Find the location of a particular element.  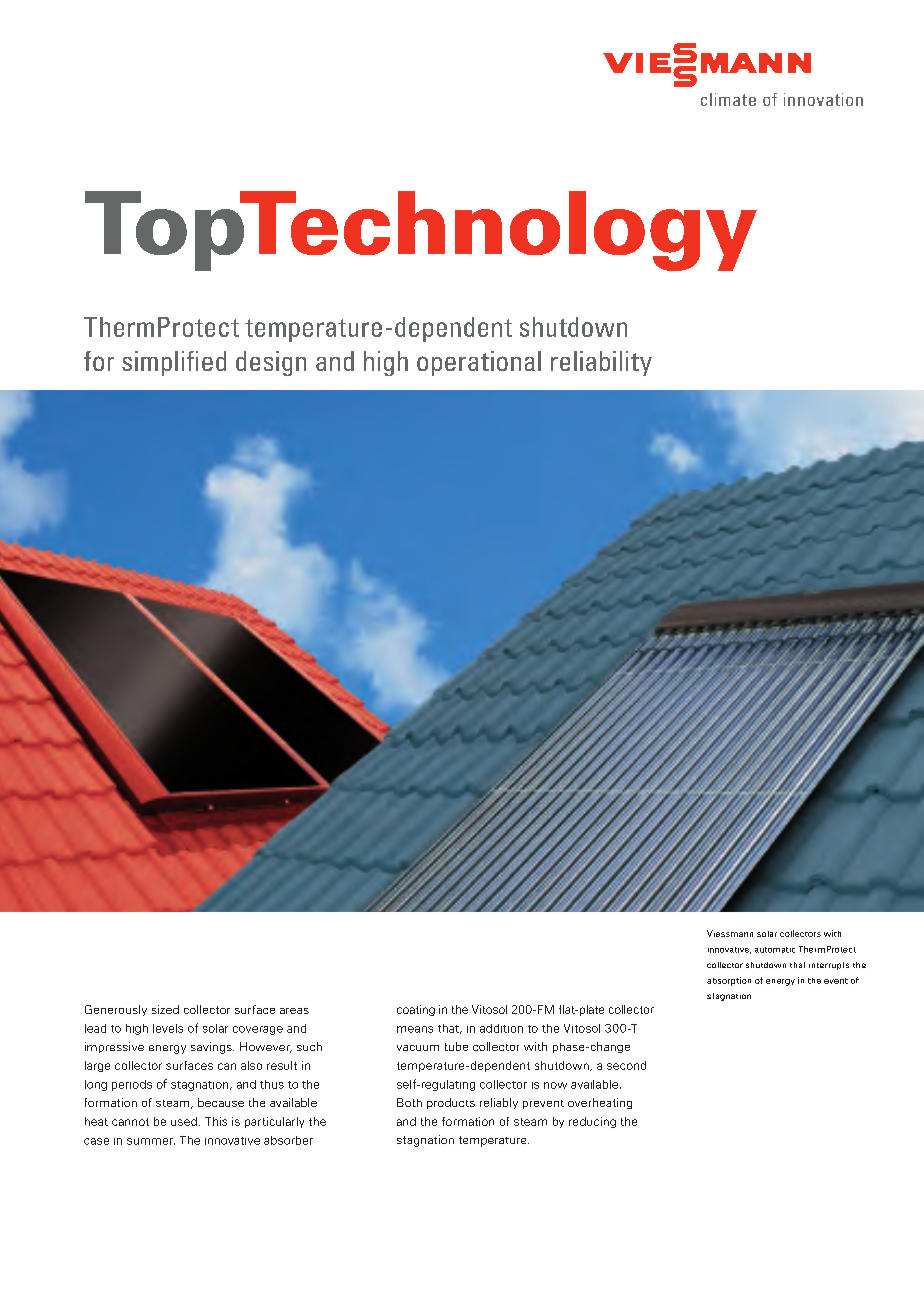

automatic is located at coordinates (775, 950).
